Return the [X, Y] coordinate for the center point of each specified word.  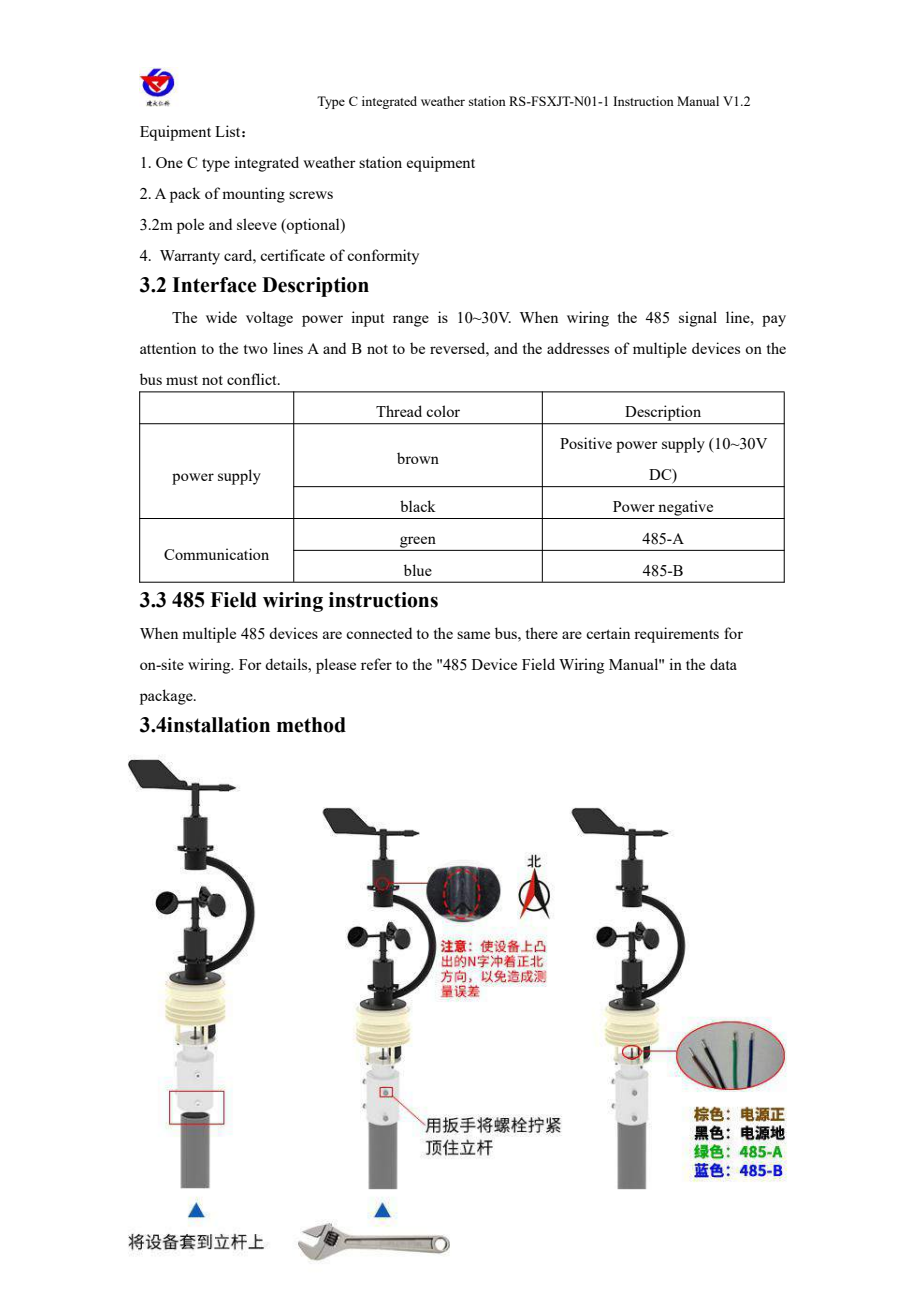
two [256, 349]
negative [685, 508]
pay [774, 321]
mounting [253, 195]
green [418, 542]
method [311, 725]
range [411, 321]
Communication [216, 554]
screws [311, 195]
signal [698, 319]
